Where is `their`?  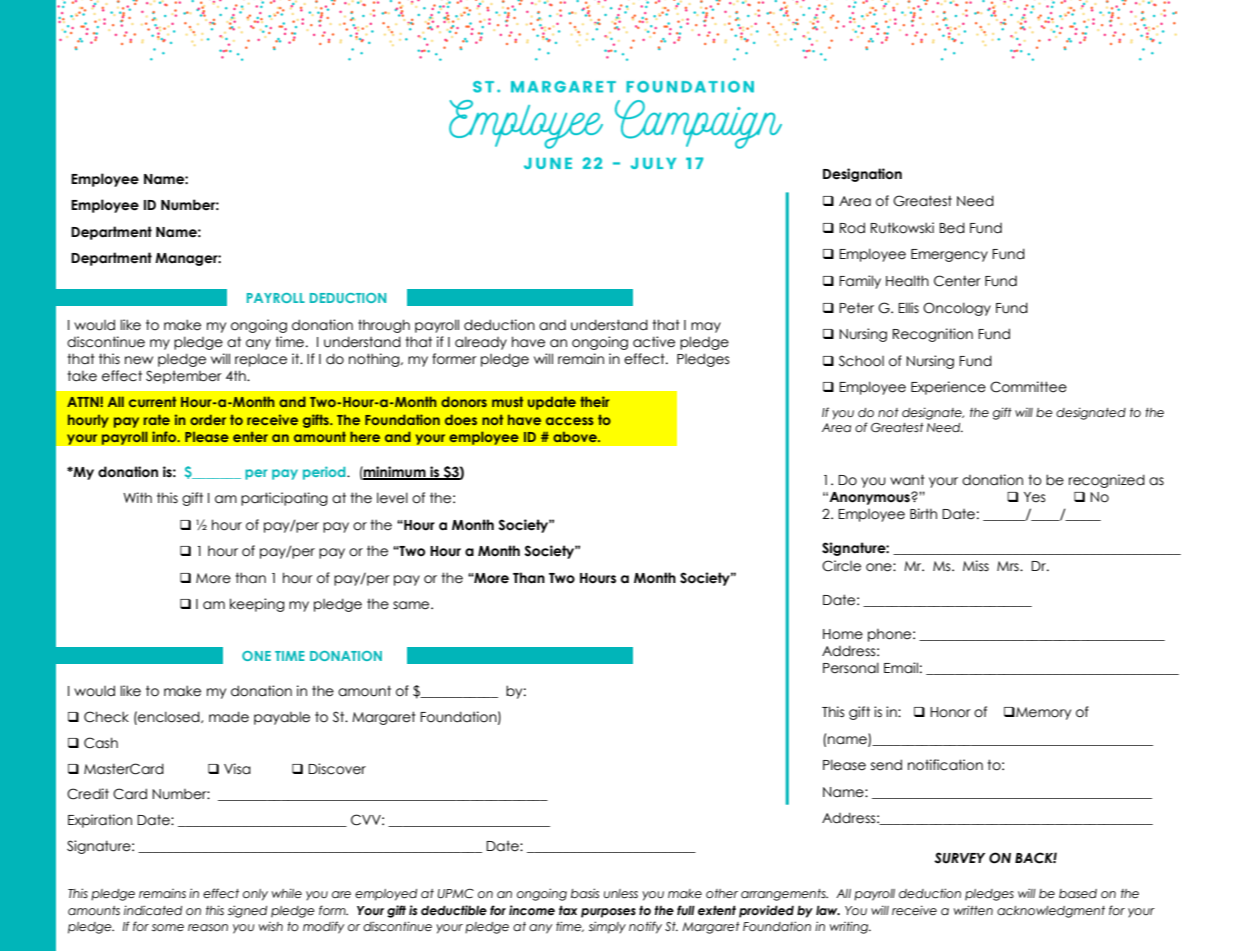 their is located at coordinates (594, 401).
